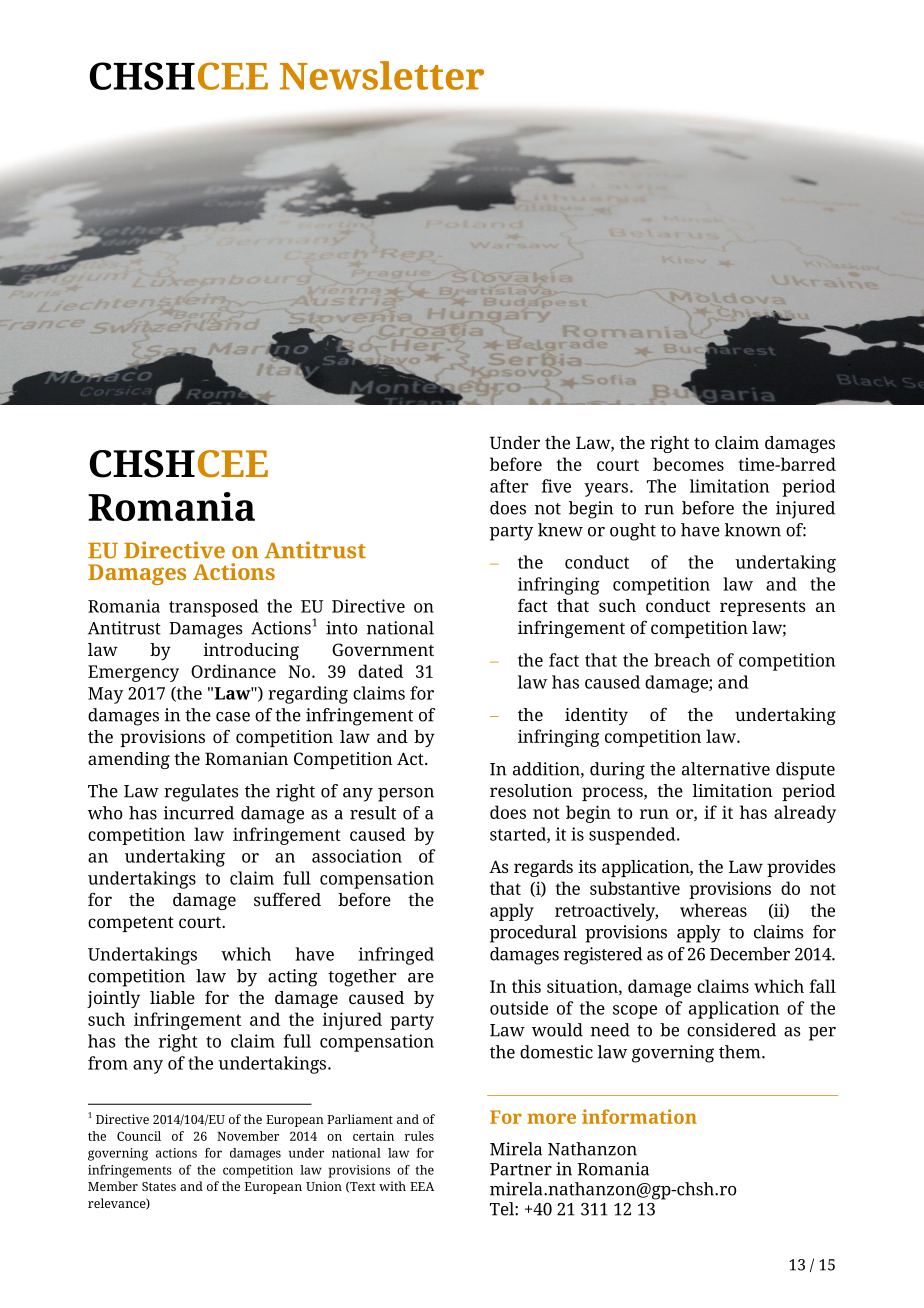 This page has height=1308, width=924. What do you see at coordinates (556, 486) in the page?
I see `five` at bounding box center [556, 486].
